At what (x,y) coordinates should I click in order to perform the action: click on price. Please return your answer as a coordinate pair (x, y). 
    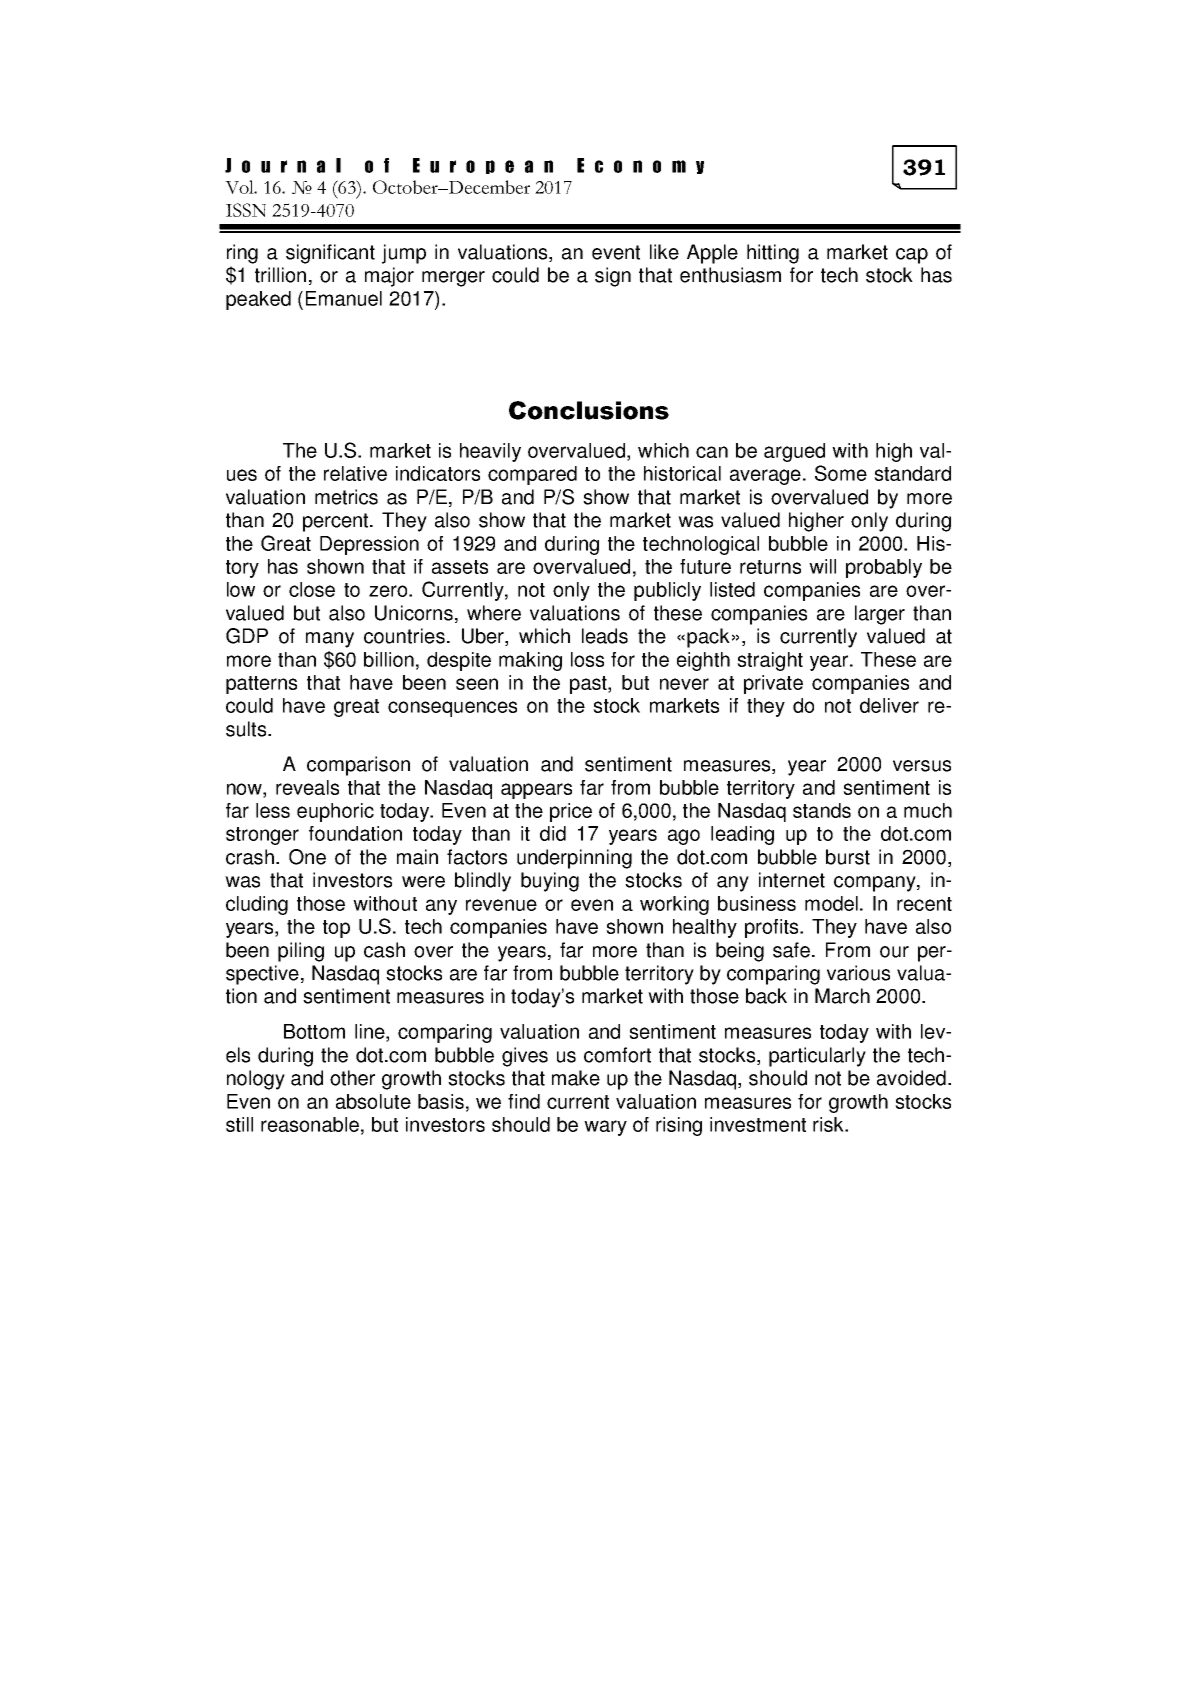
    Looking at the image, I should click on (571, 812).
